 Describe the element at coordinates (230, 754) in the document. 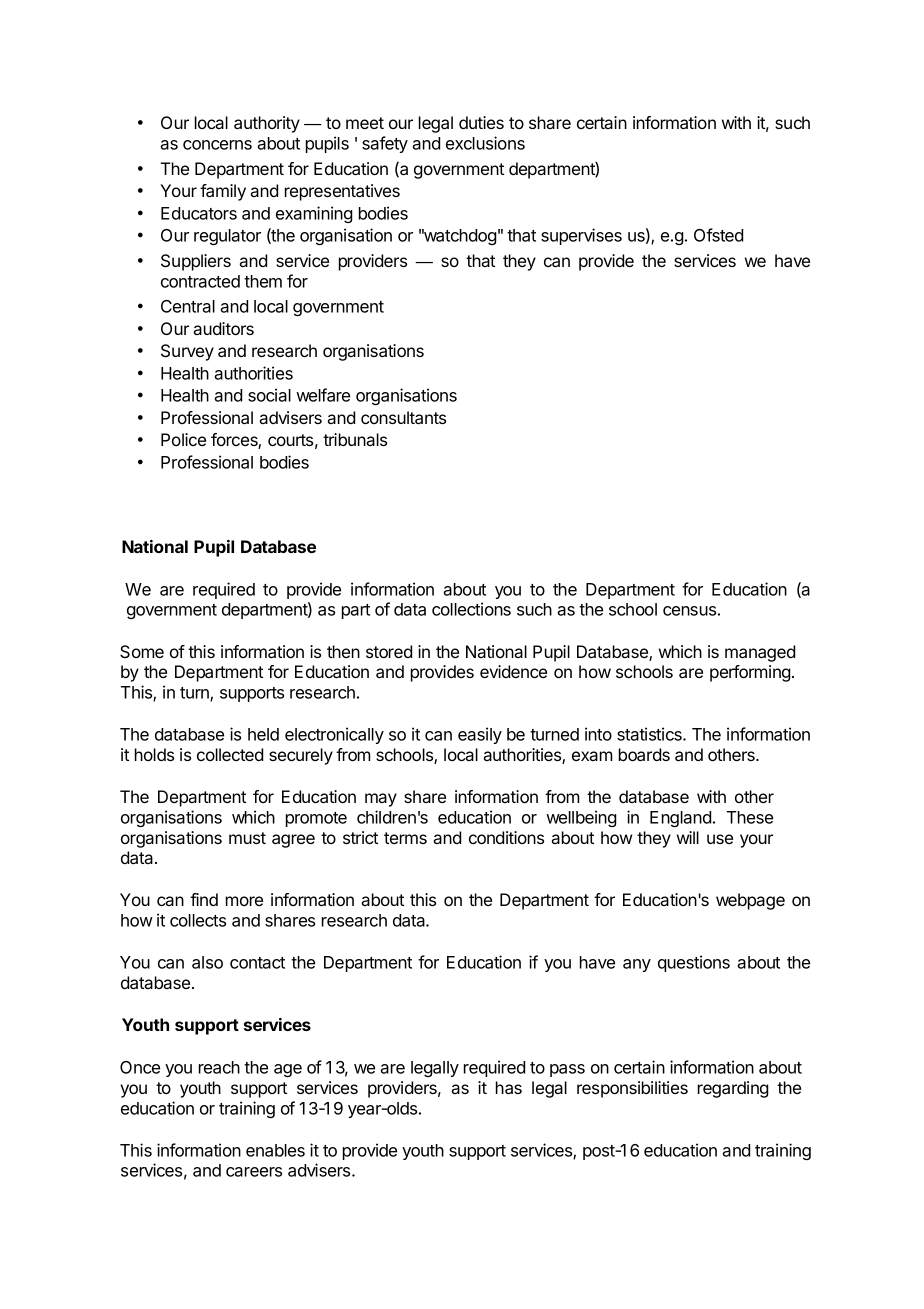

I see `collected` at that location.
